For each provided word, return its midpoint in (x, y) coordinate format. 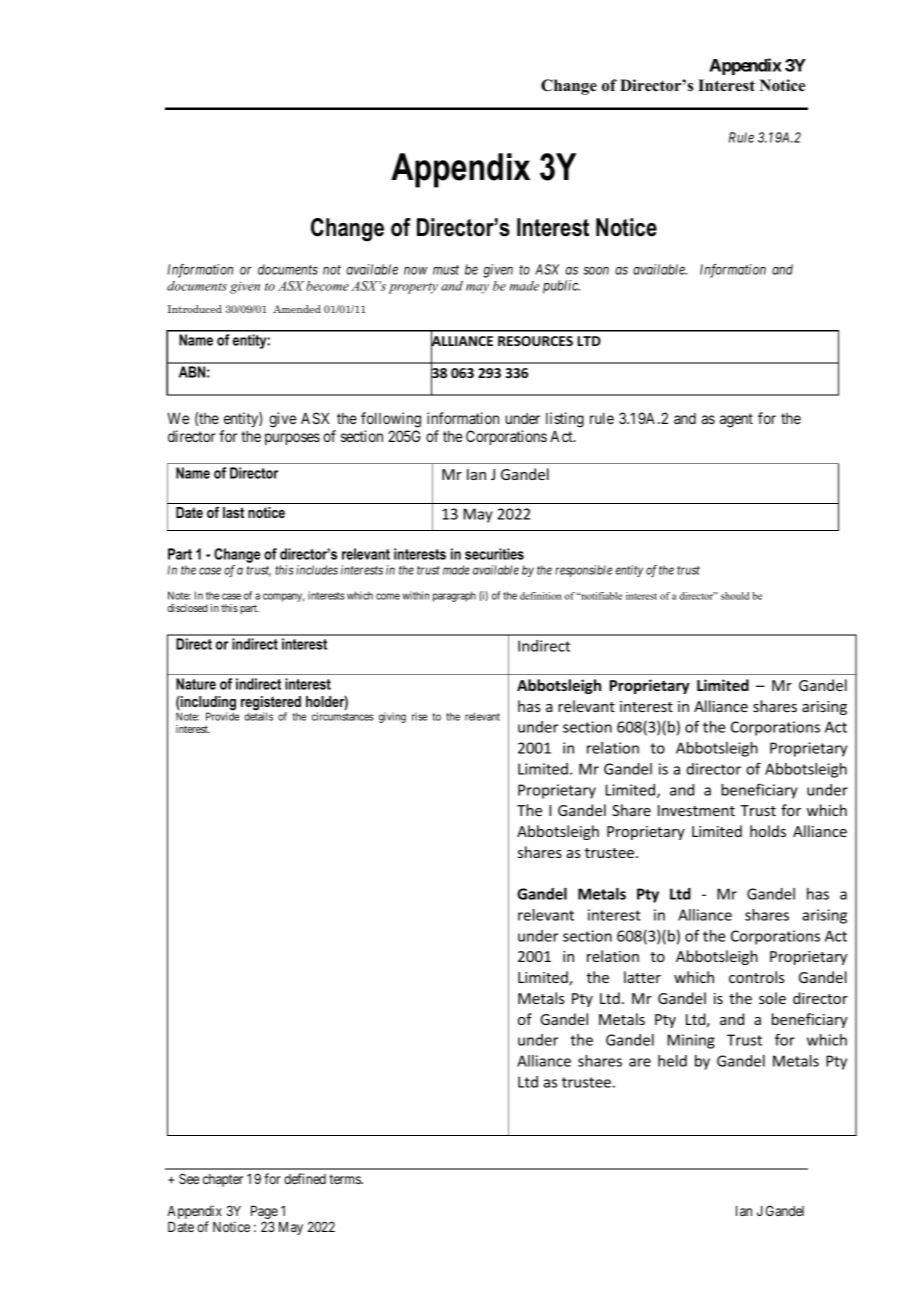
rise (420, 716)
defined (305, 1178)
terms (345, 1179)
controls (757, 977)
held (672, 1061)
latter (642, 977)
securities (494, 554)
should (735, 596)
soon (596, 271)
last (233, 512)
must (446, 270)
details (258, 716)
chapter (223, 1180)
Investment (696, 810)
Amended (297, 309)
